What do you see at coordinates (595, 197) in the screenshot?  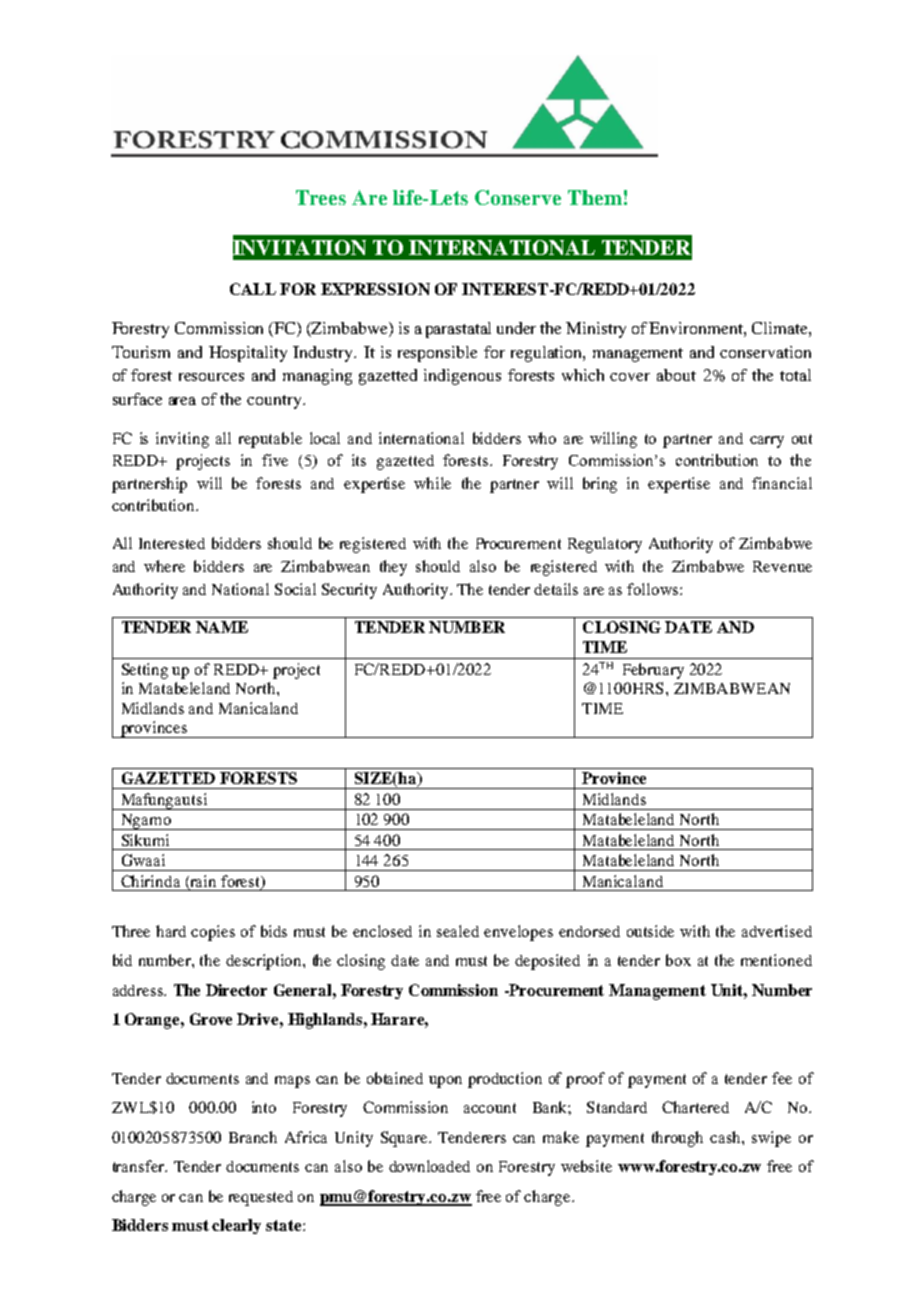 I see `Them` at bounding box center [595, 197].
